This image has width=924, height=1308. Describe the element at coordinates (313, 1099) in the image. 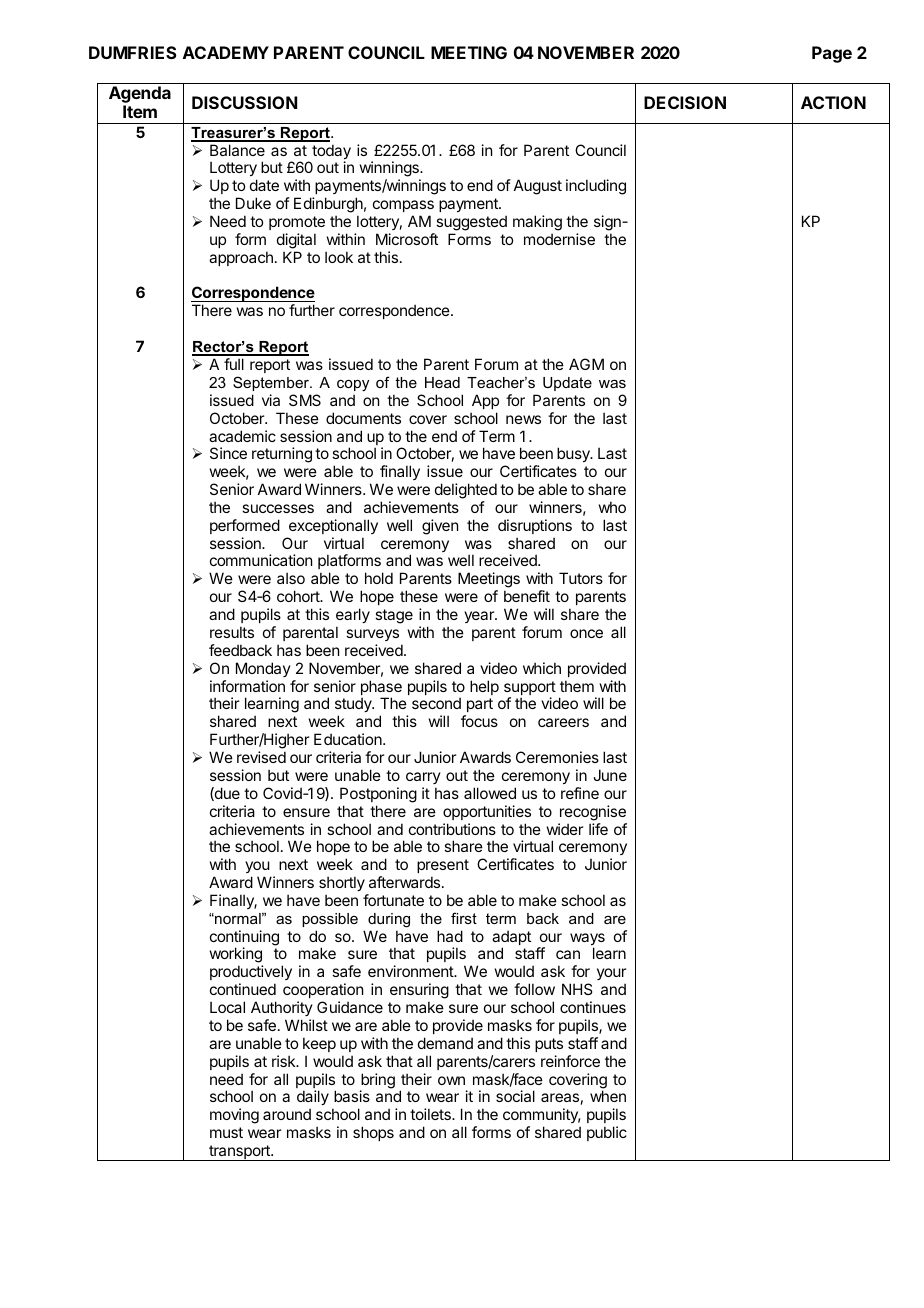

I see `daily` at that location.
